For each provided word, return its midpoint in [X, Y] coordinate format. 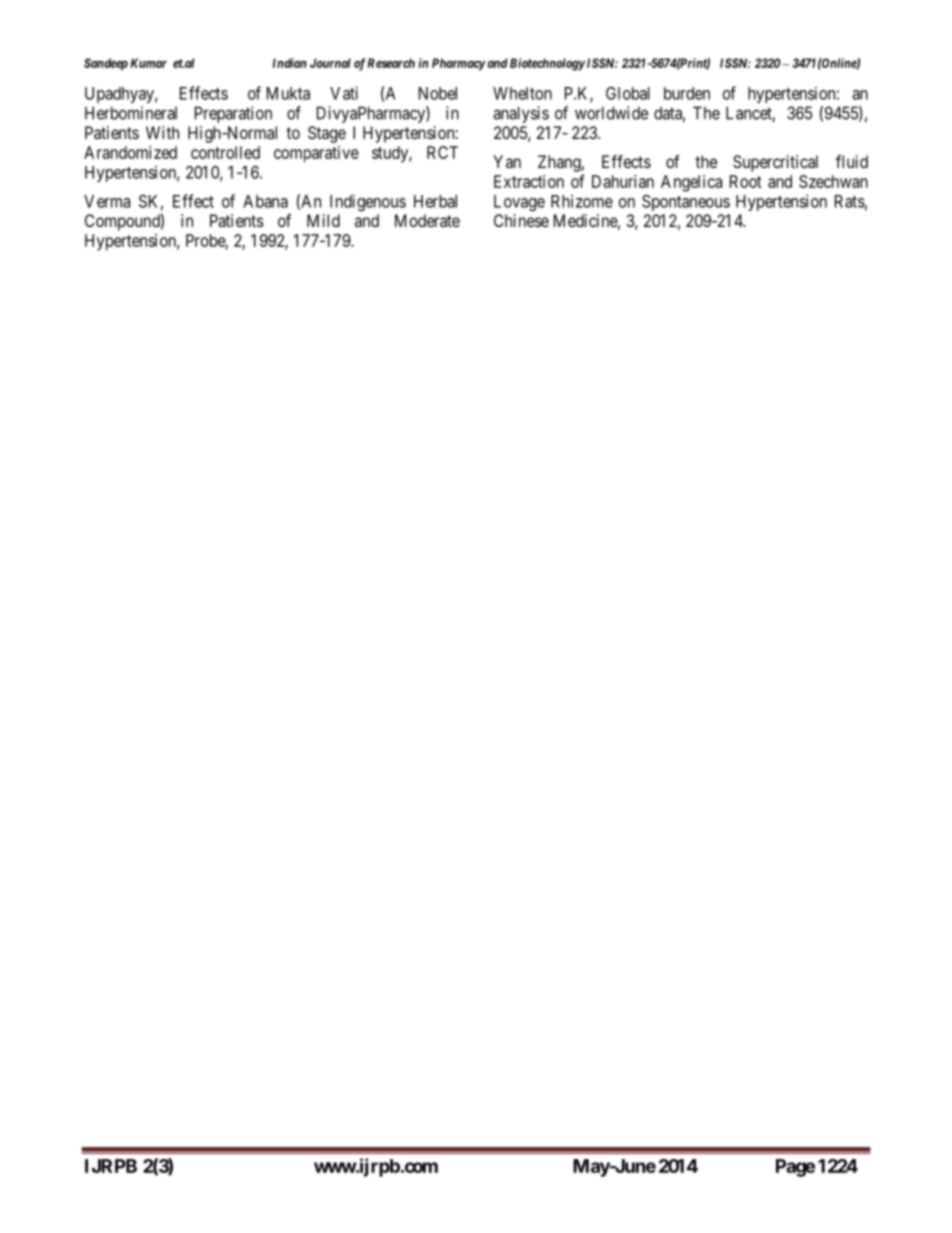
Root [746, 181]
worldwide [611, 113]
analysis [521, 114]
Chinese [521, 220]
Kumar [149, 63]
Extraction [529, 181]
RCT [442, 152]
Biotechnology [547, 64]
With [162, 132]
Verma [107, 201]
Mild [323, 220]
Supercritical [775, 163]
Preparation [233, 114]
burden [687, 93]
